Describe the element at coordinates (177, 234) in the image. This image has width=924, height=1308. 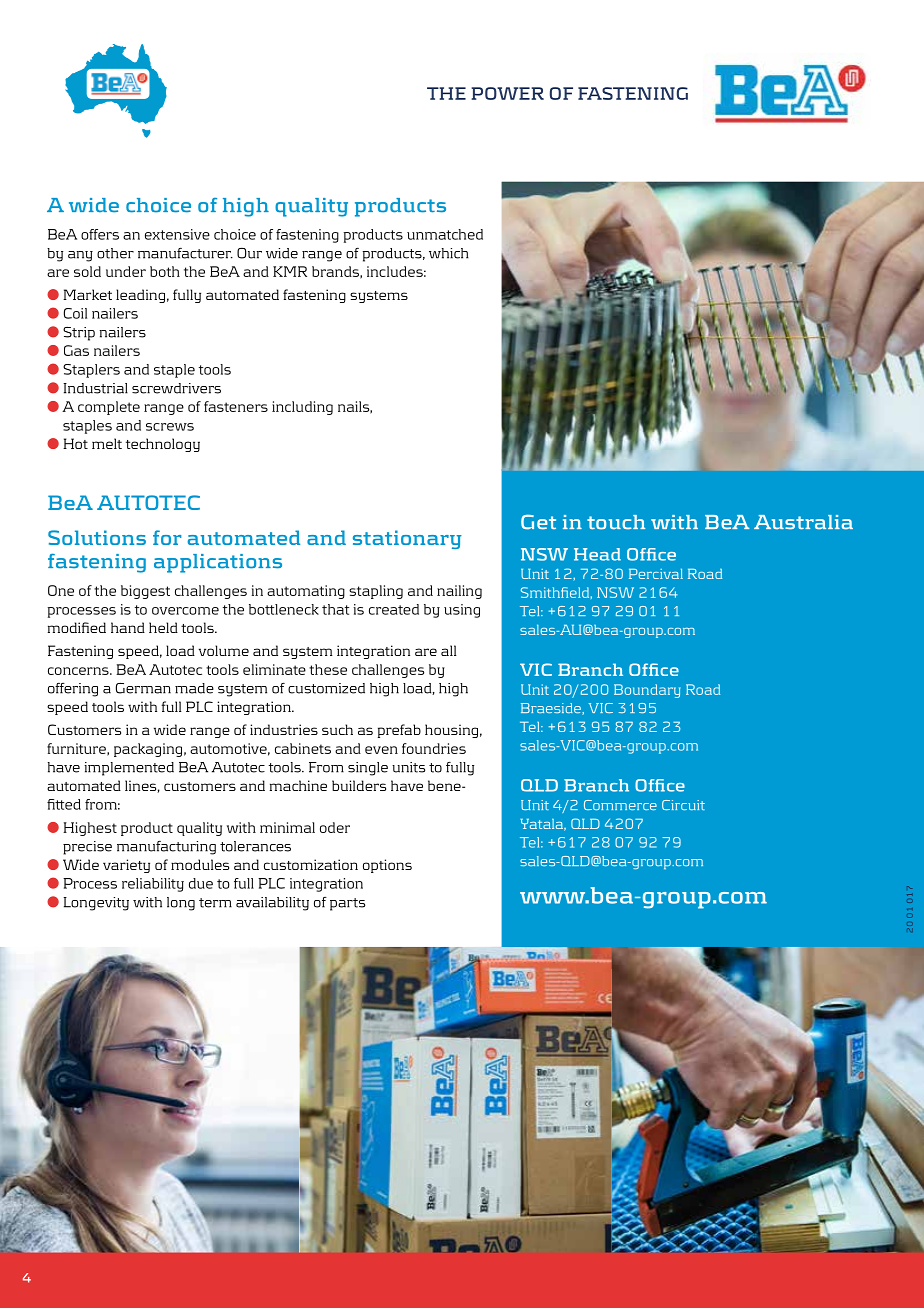
I see `extensive` at that location.
